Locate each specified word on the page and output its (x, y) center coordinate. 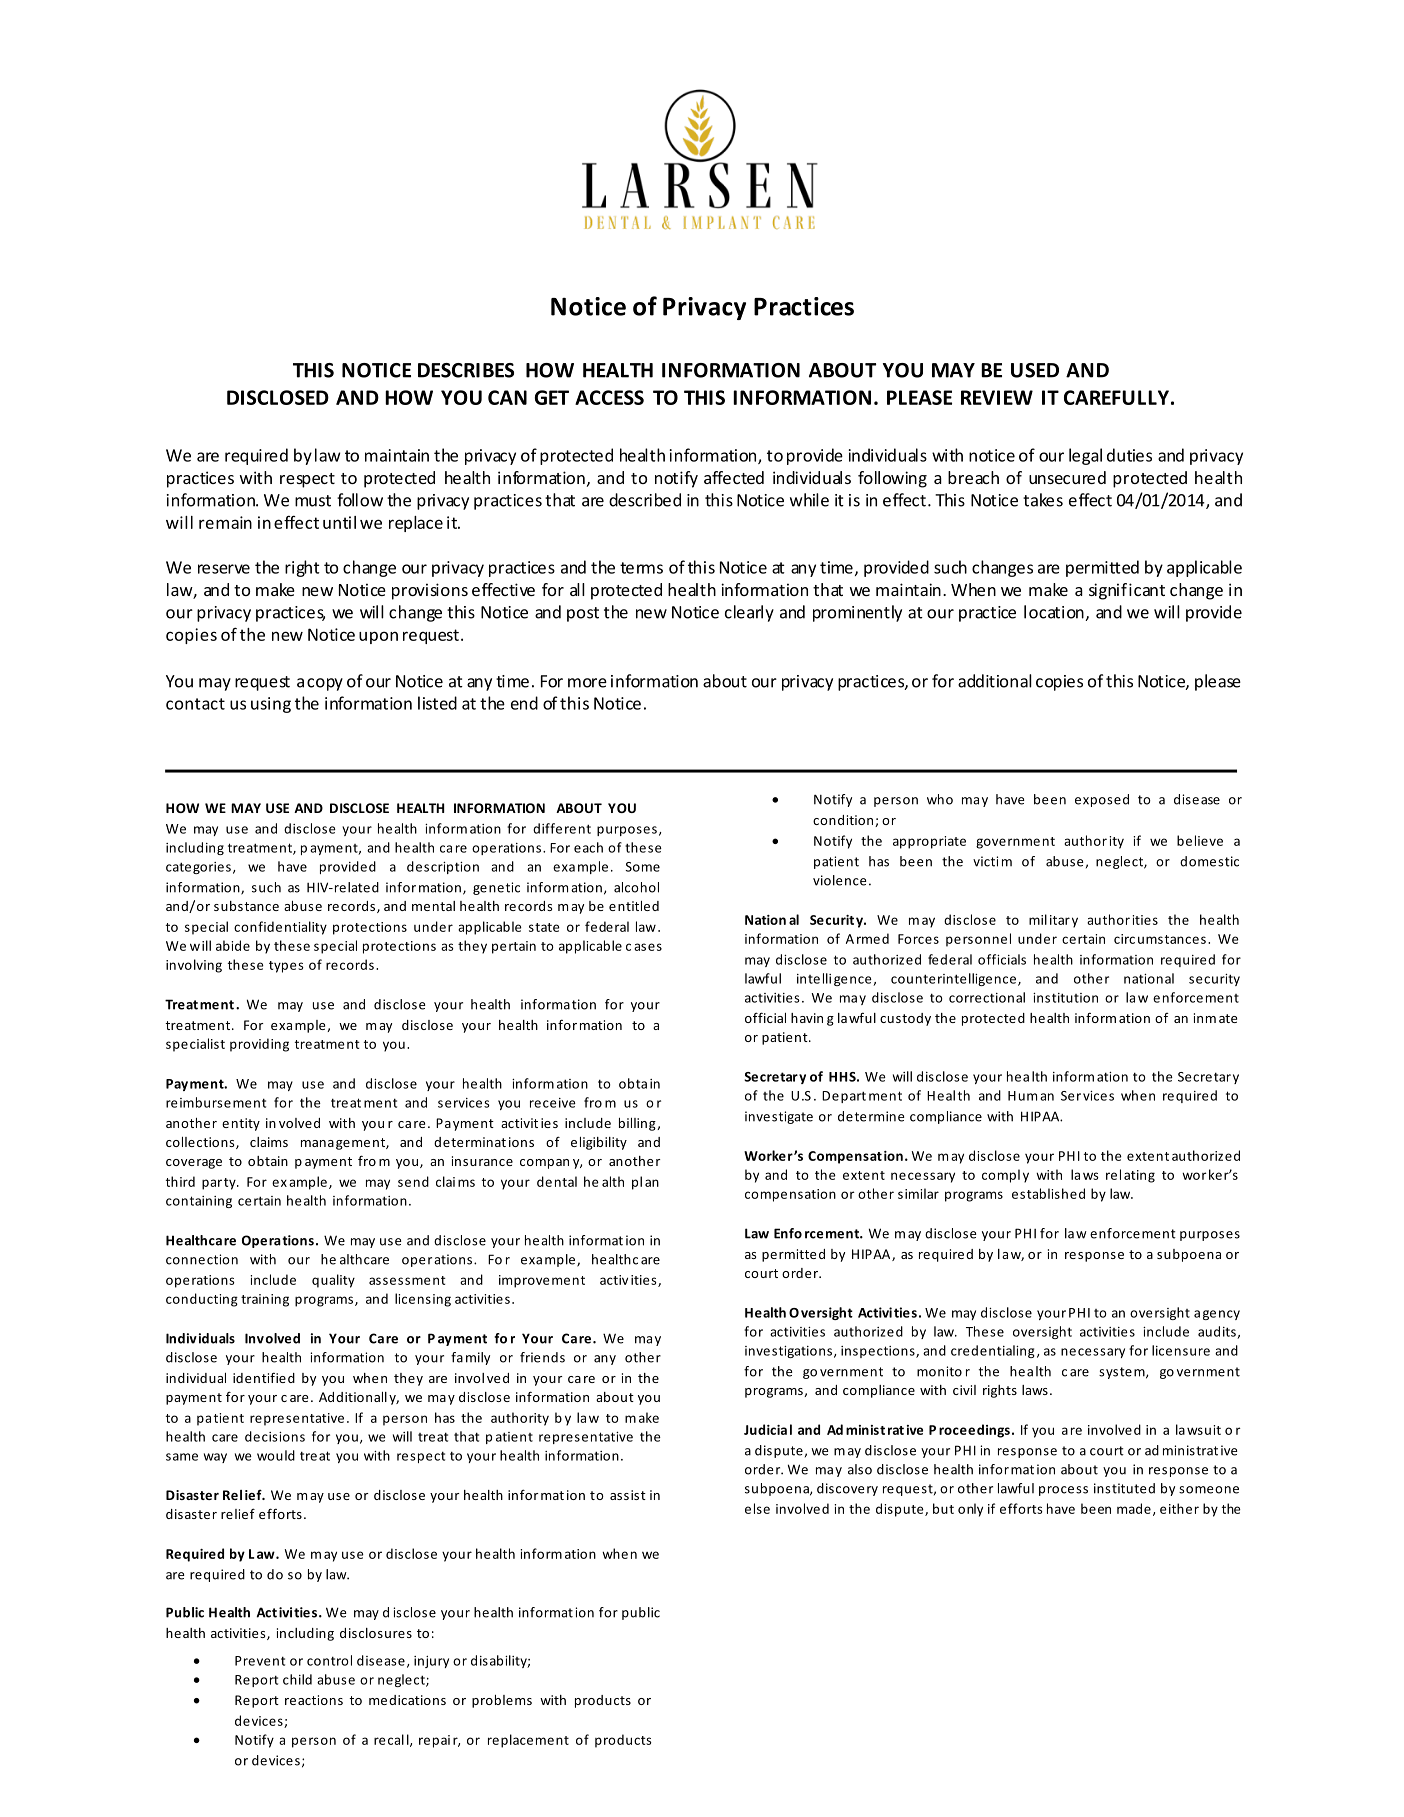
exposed (1102, 800)
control (329, 1660)
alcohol (636, 887)
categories (198, 868)
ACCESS (609, 397)
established (1048, 1193)
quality (333, 1281)
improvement (542, 1281)
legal (1085, 456)
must (313, 501)
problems (502, 1701)
